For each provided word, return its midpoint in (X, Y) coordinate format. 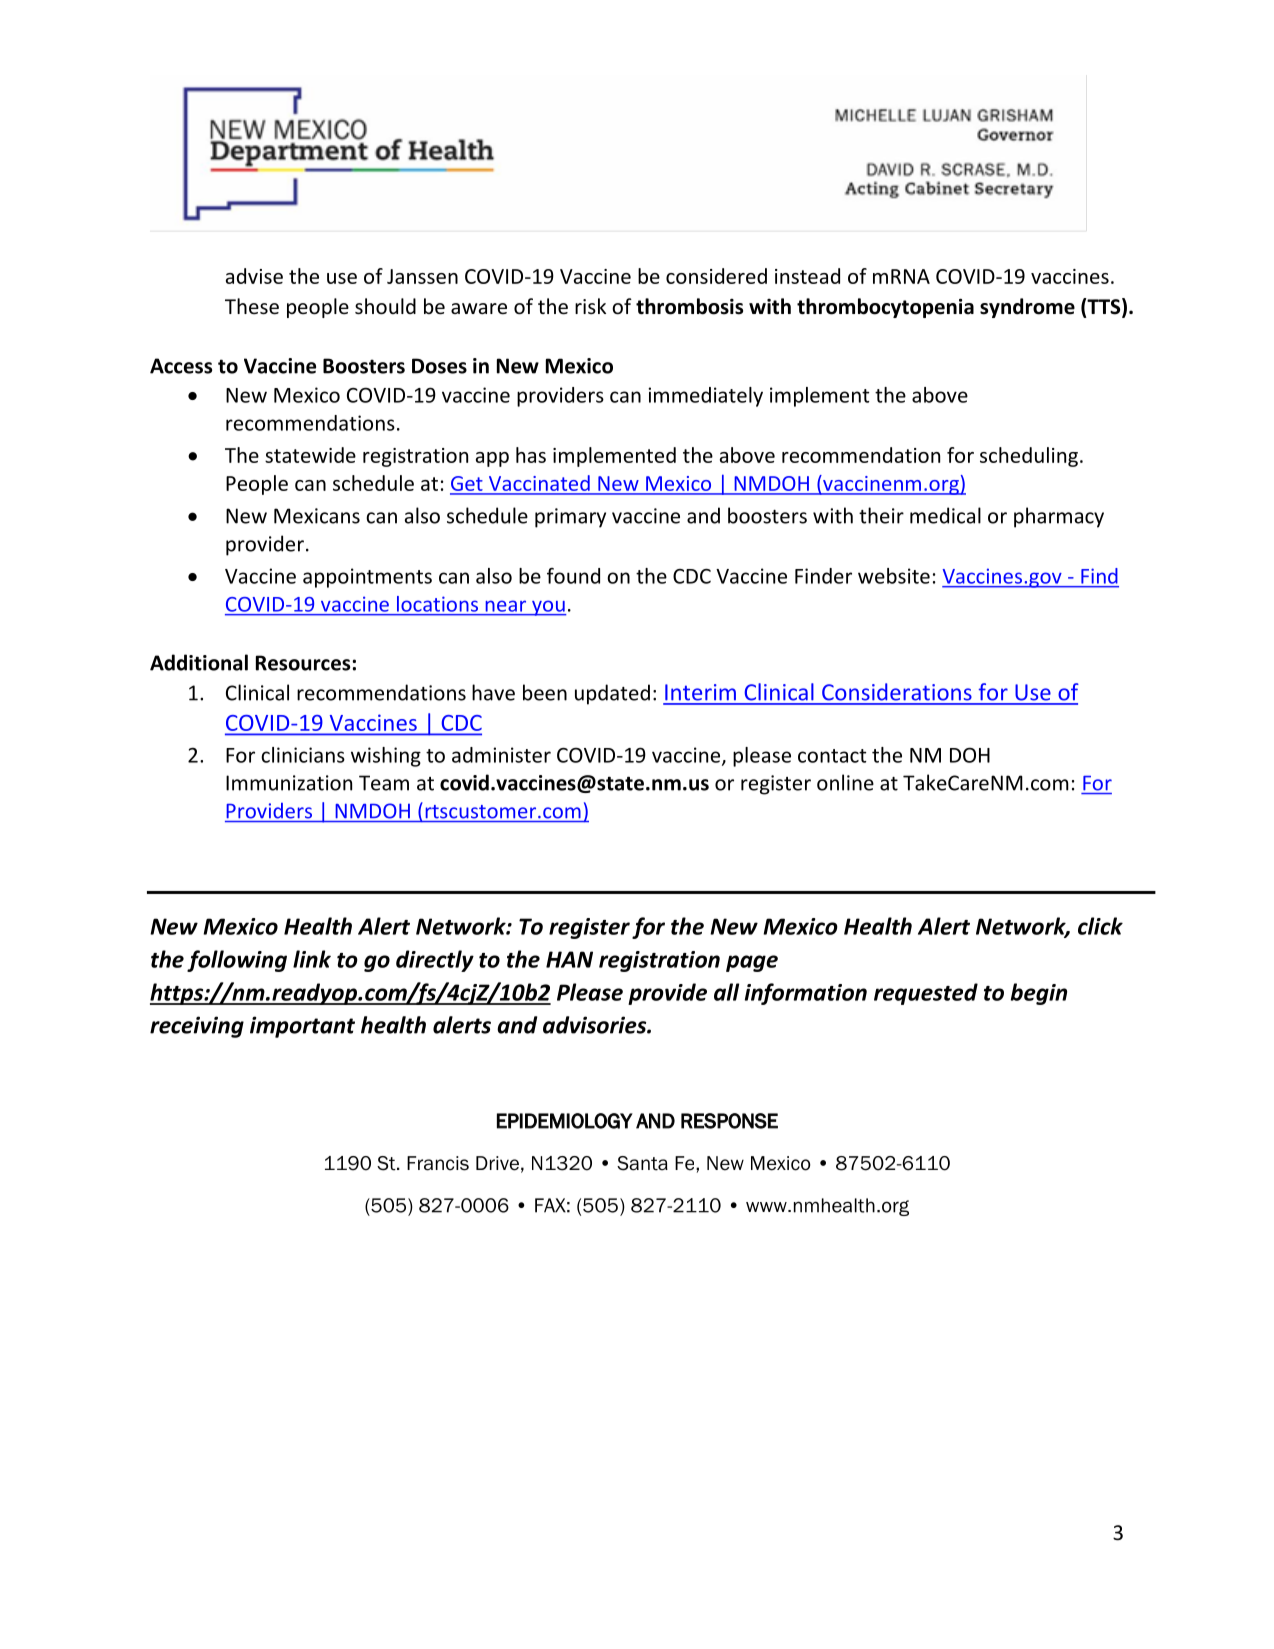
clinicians (303, 755)
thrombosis (689, 306)
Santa (642, 1163)
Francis (438, 1163)
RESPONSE (729, 1121)
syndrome (1027, 308)
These (252, 306)
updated (612, 694)
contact (832, 756)
